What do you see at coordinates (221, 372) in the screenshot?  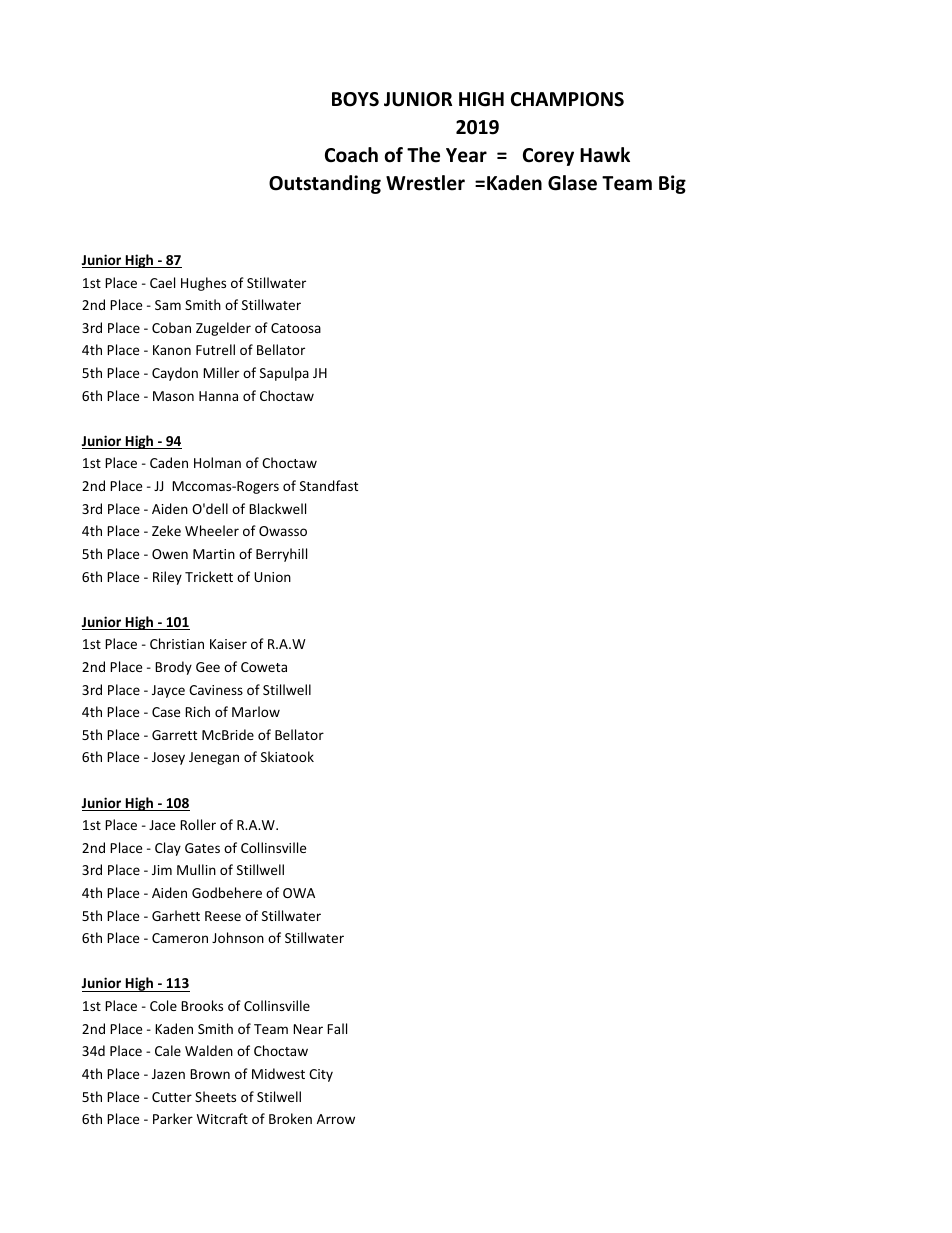 I see `Miller` at bounding box center [221, 372].
